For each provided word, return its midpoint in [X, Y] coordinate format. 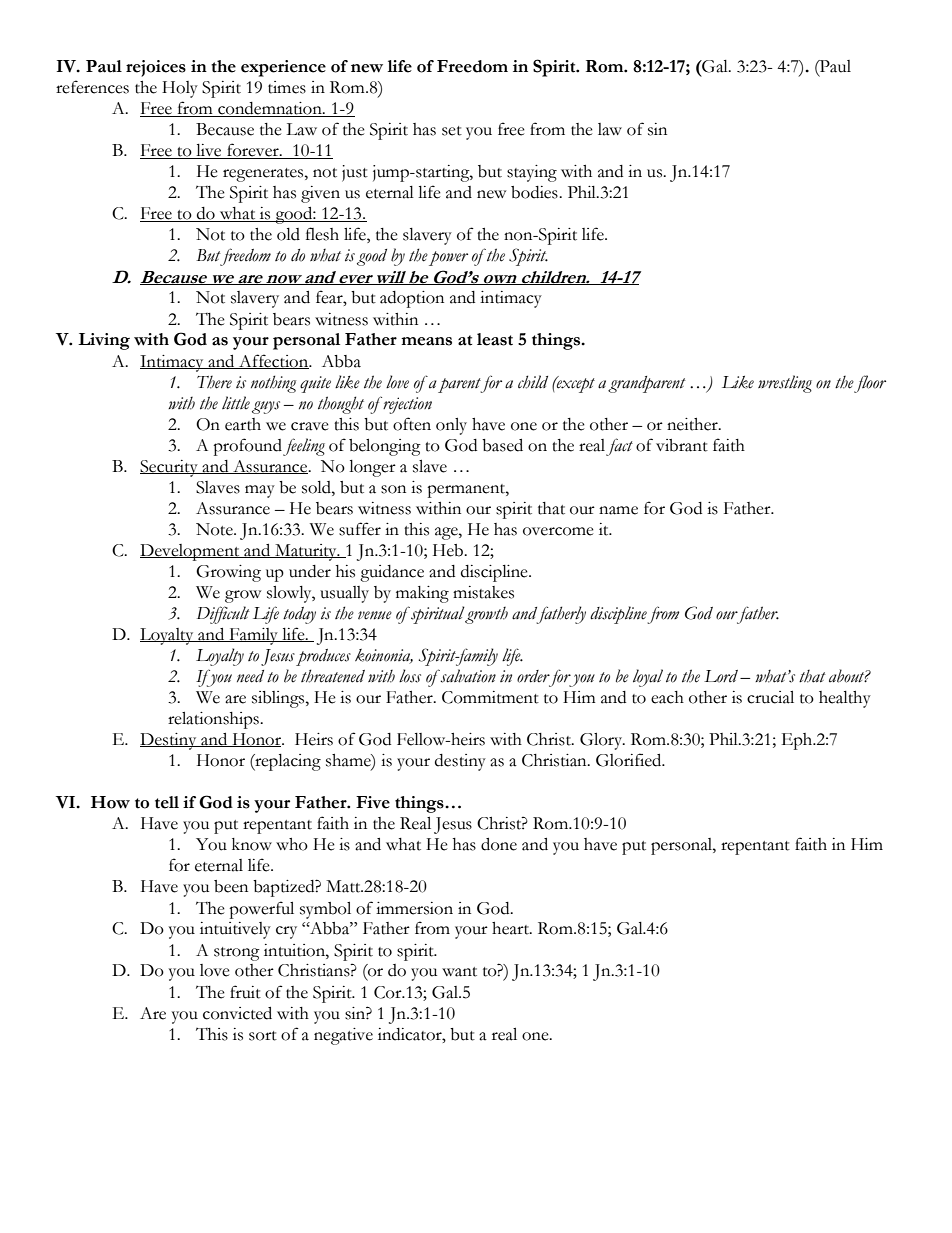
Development [191, 552]
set [452, 131]
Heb [449, 550]
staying [532, 173]
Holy [180, 89]
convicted [237, 1013]
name [618, 510]
